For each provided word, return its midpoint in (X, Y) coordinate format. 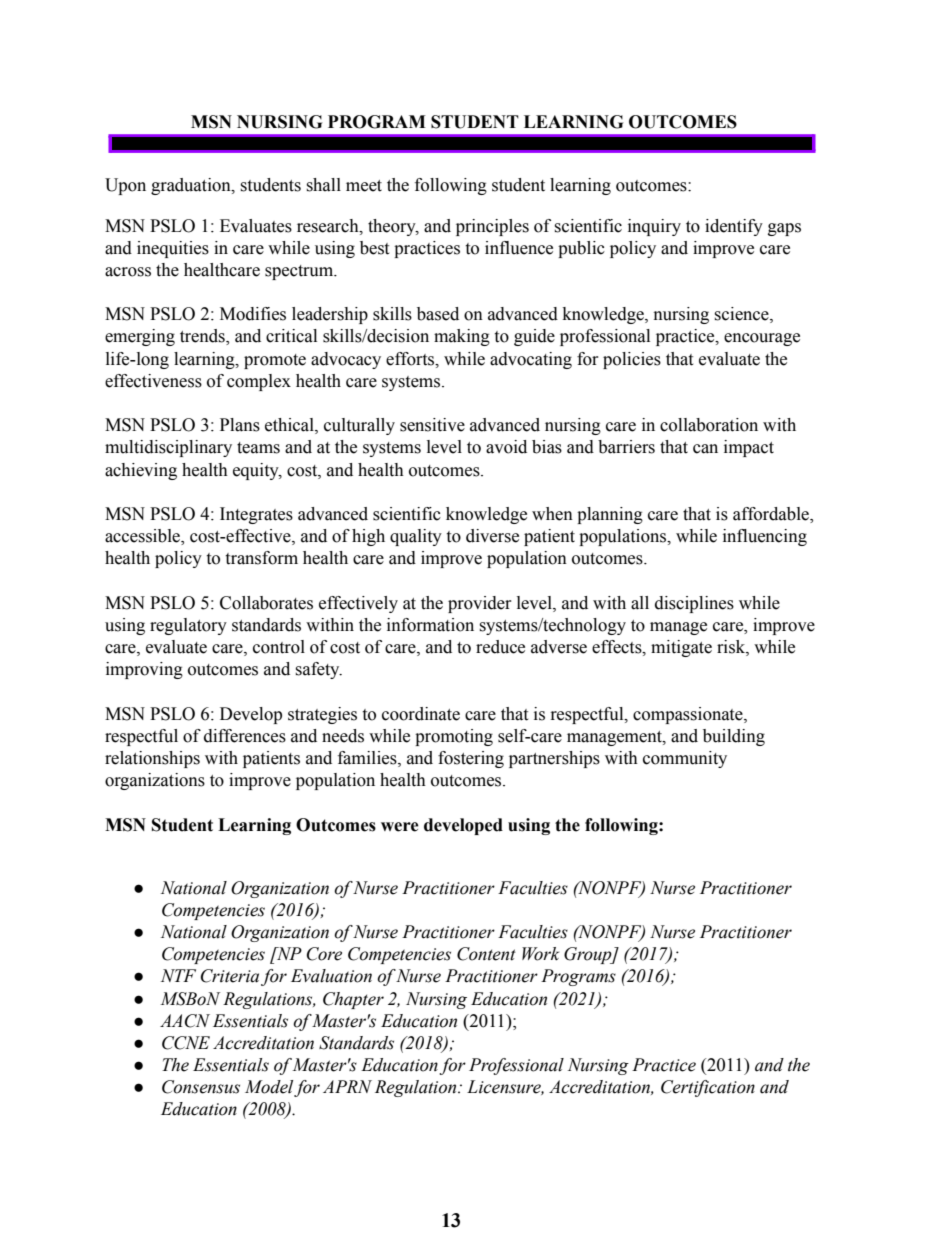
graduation (192, 186)
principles (492, 227)
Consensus (201, 1087)
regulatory (188, 626)
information (430, 625)
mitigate (681, 648)
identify (734, 227)
